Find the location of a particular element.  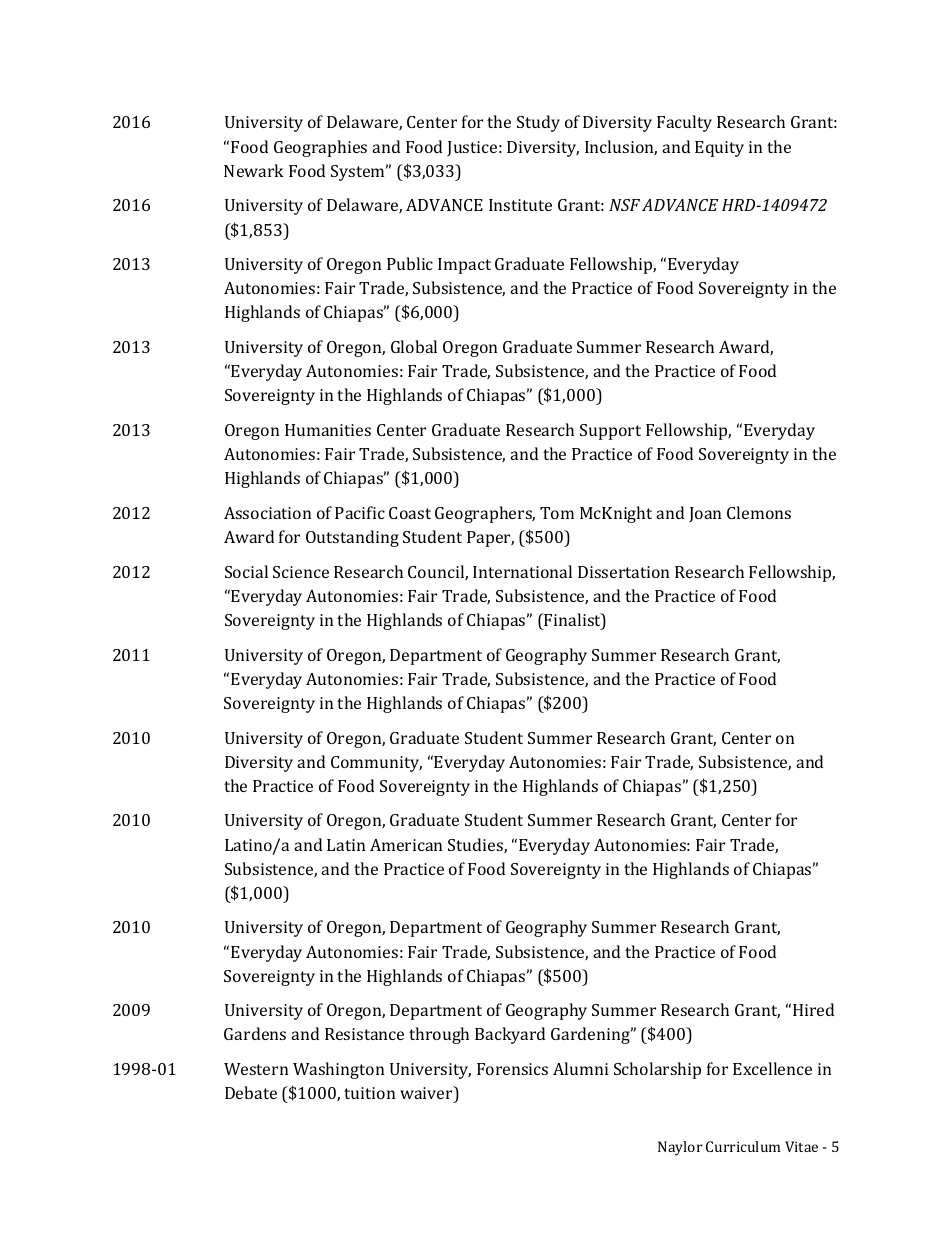

Science is located at coordinates (301, 572).
